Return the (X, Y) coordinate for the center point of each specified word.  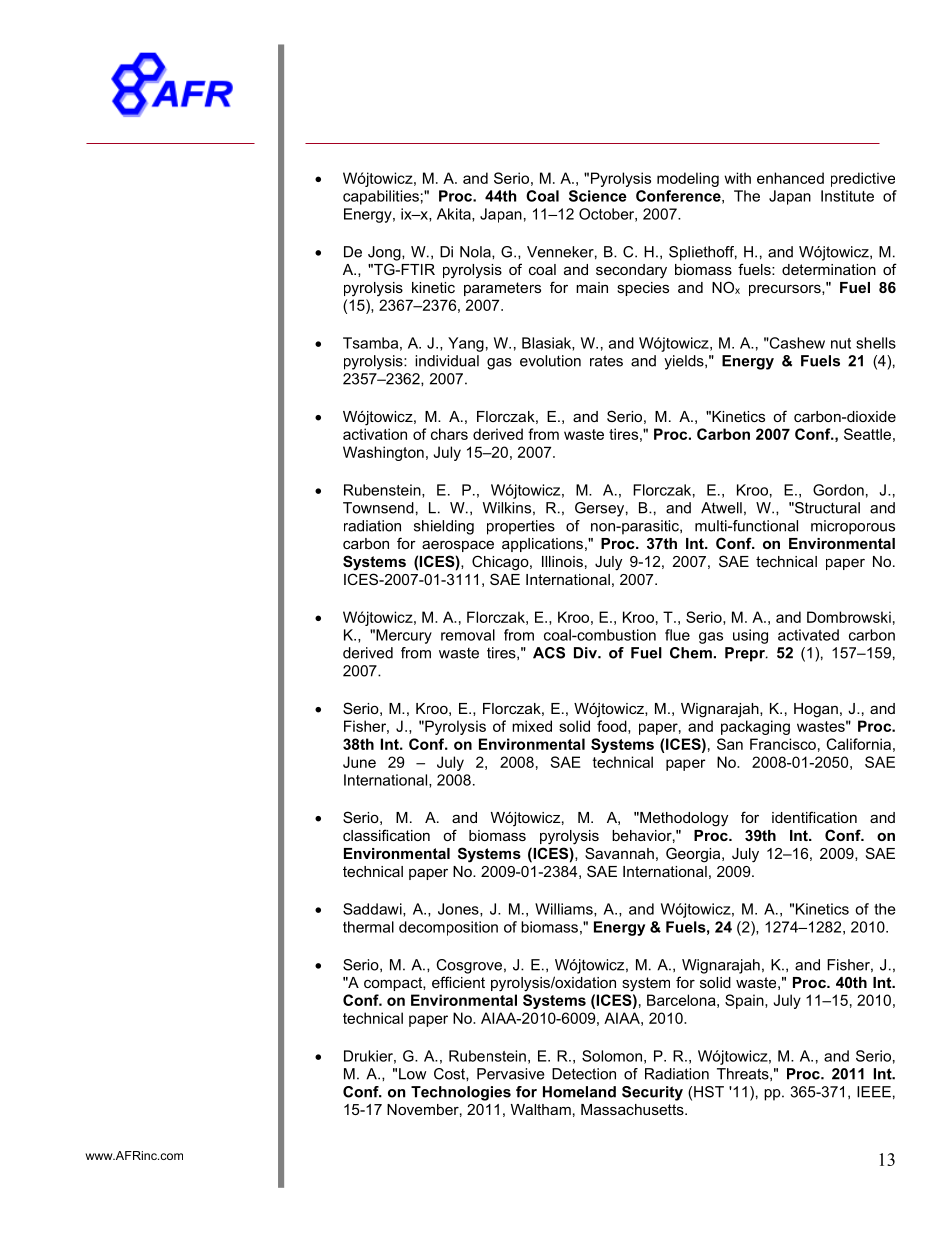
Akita (455, 215)
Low (412, 1074)
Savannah (619, 853)
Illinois (562, 561)
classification (386, 835)
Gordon (838, 490)
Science (598, 196)
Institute (847, 196)
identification (814, 817)
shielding (444, 527)
